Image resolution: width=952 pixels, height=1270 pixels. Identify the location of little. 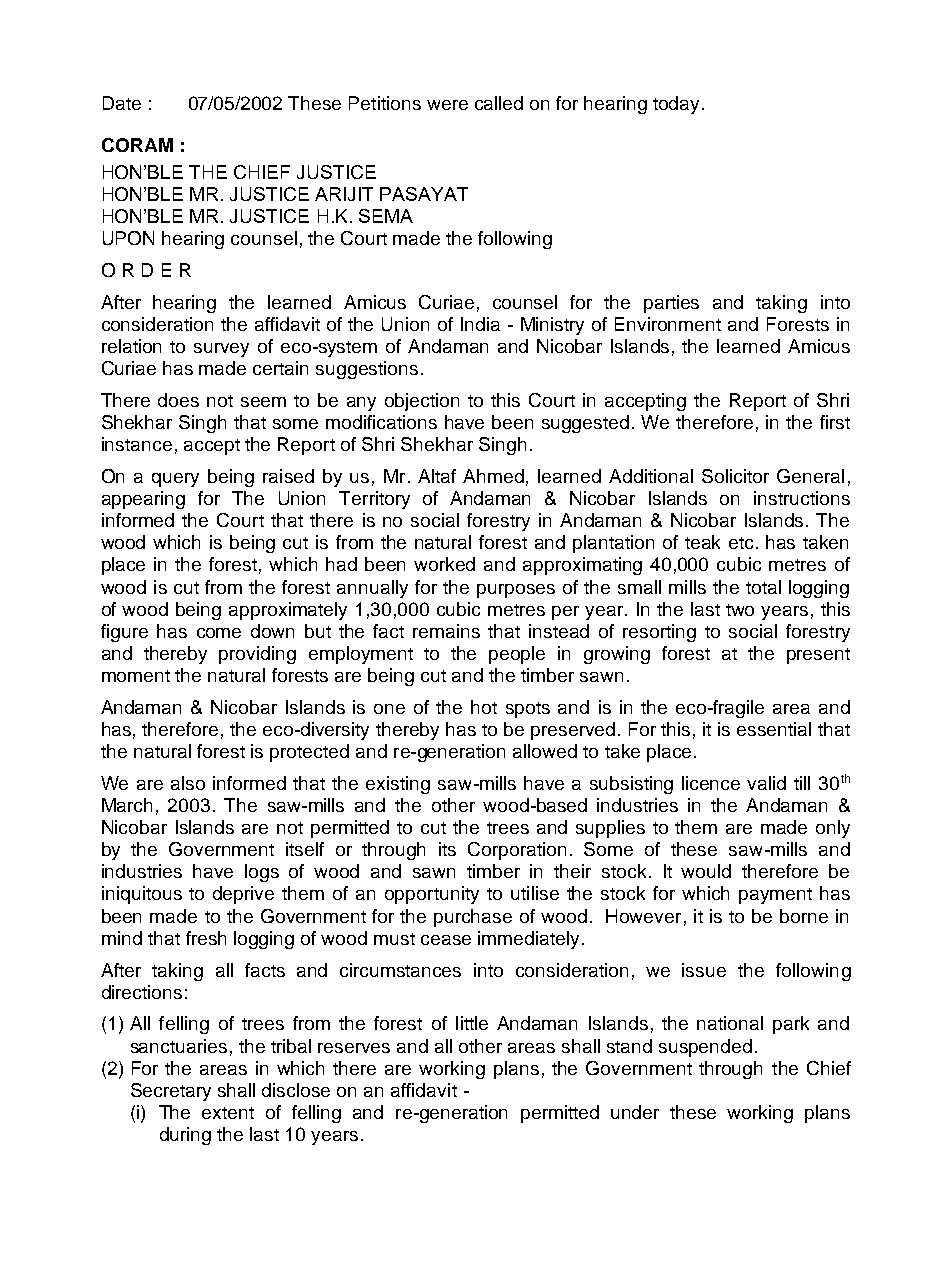
(472, 1023).
